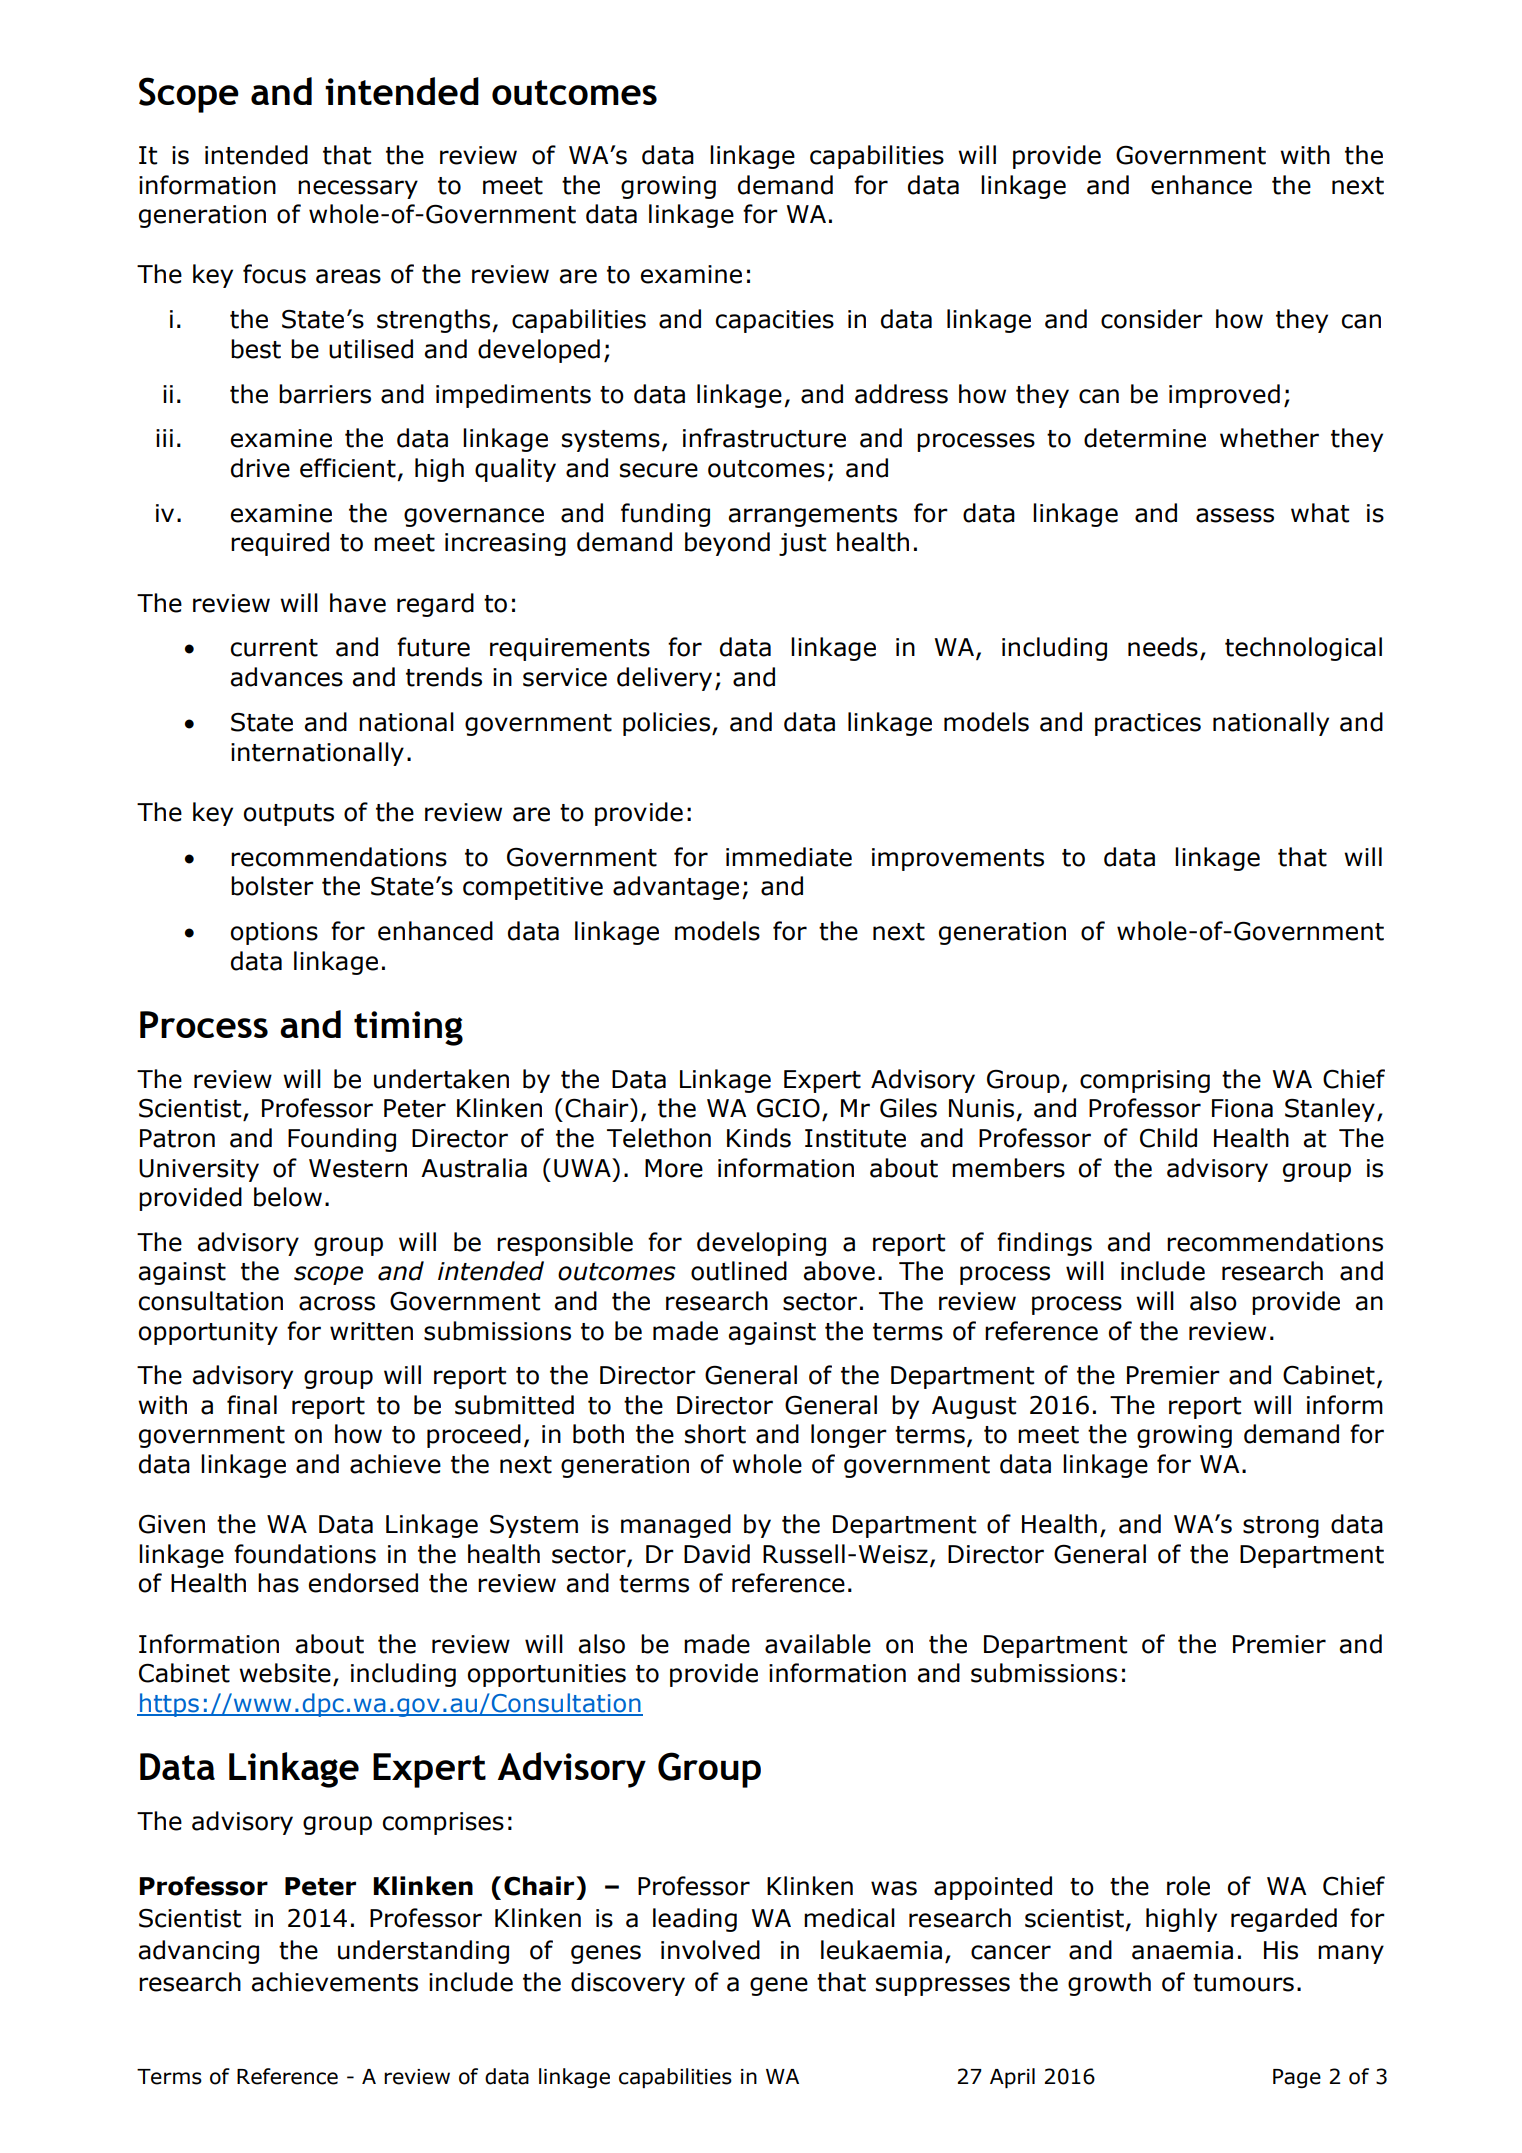  I want to click on has, so click(278, 1583).
